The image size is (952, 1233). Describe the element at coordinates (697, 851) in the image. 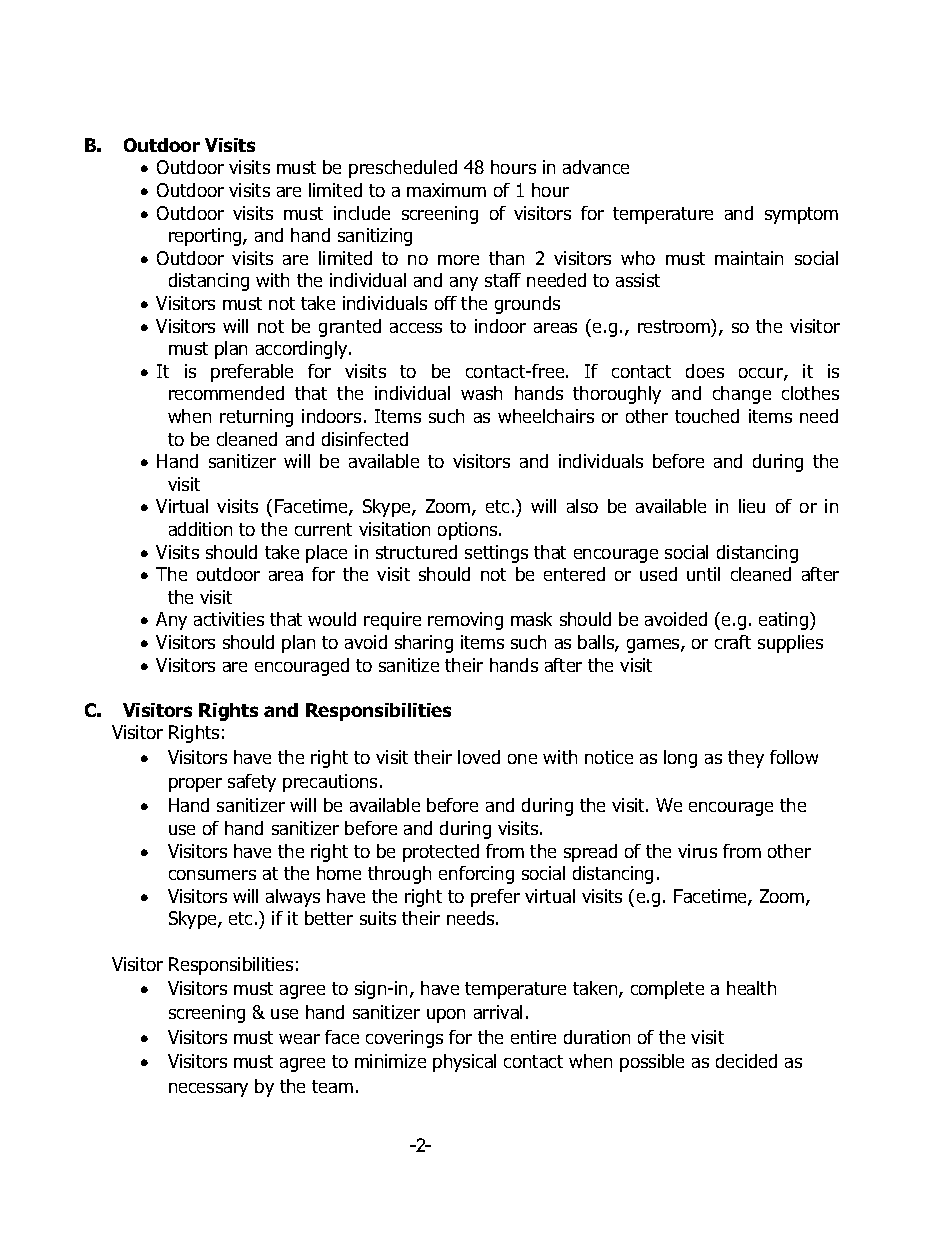

I see `virus` at that location.
